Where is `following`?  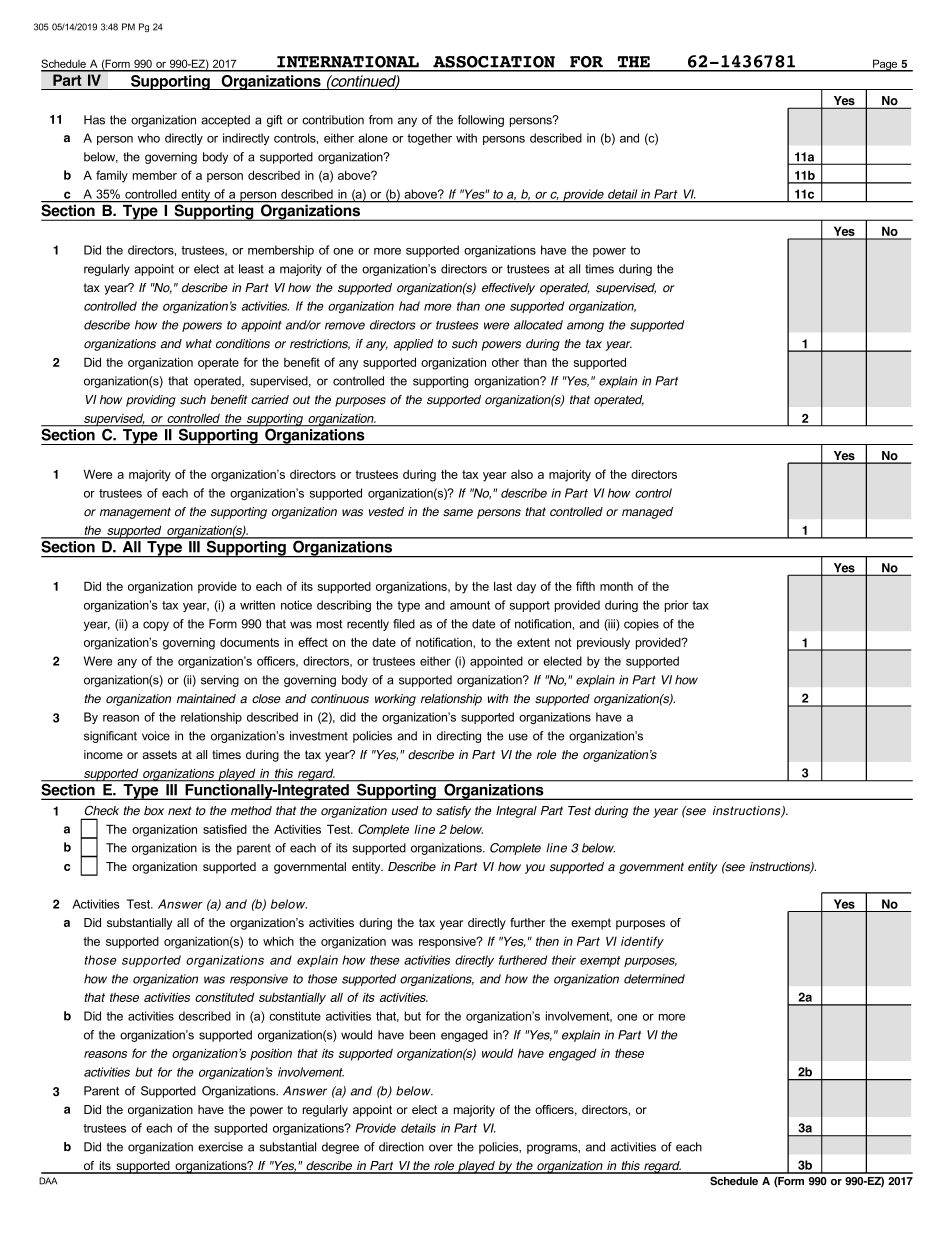 following is located at coordinates (481, 121).
